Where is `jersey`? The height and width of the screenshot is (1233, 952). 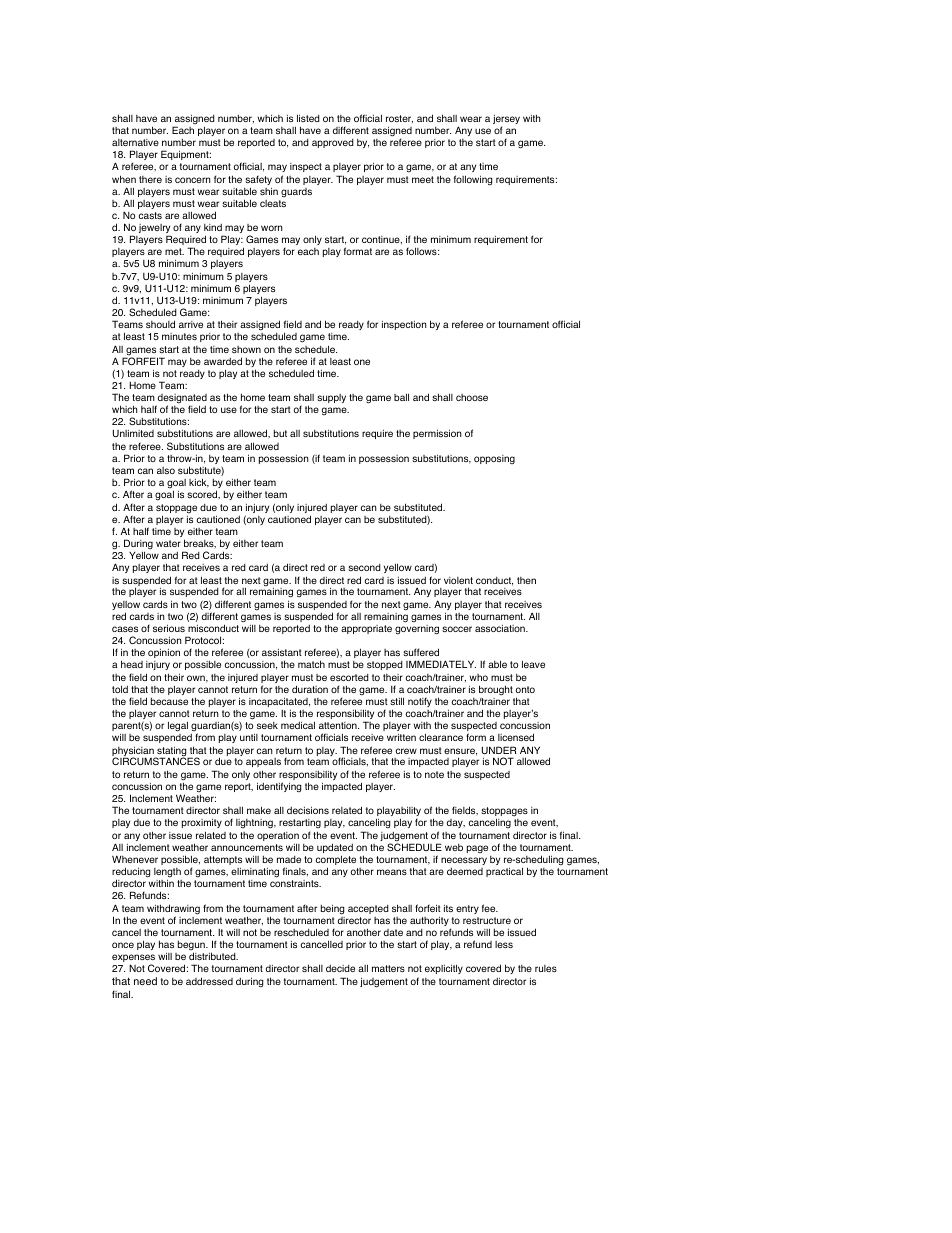 jersey is located at coordinates (506, 121).
